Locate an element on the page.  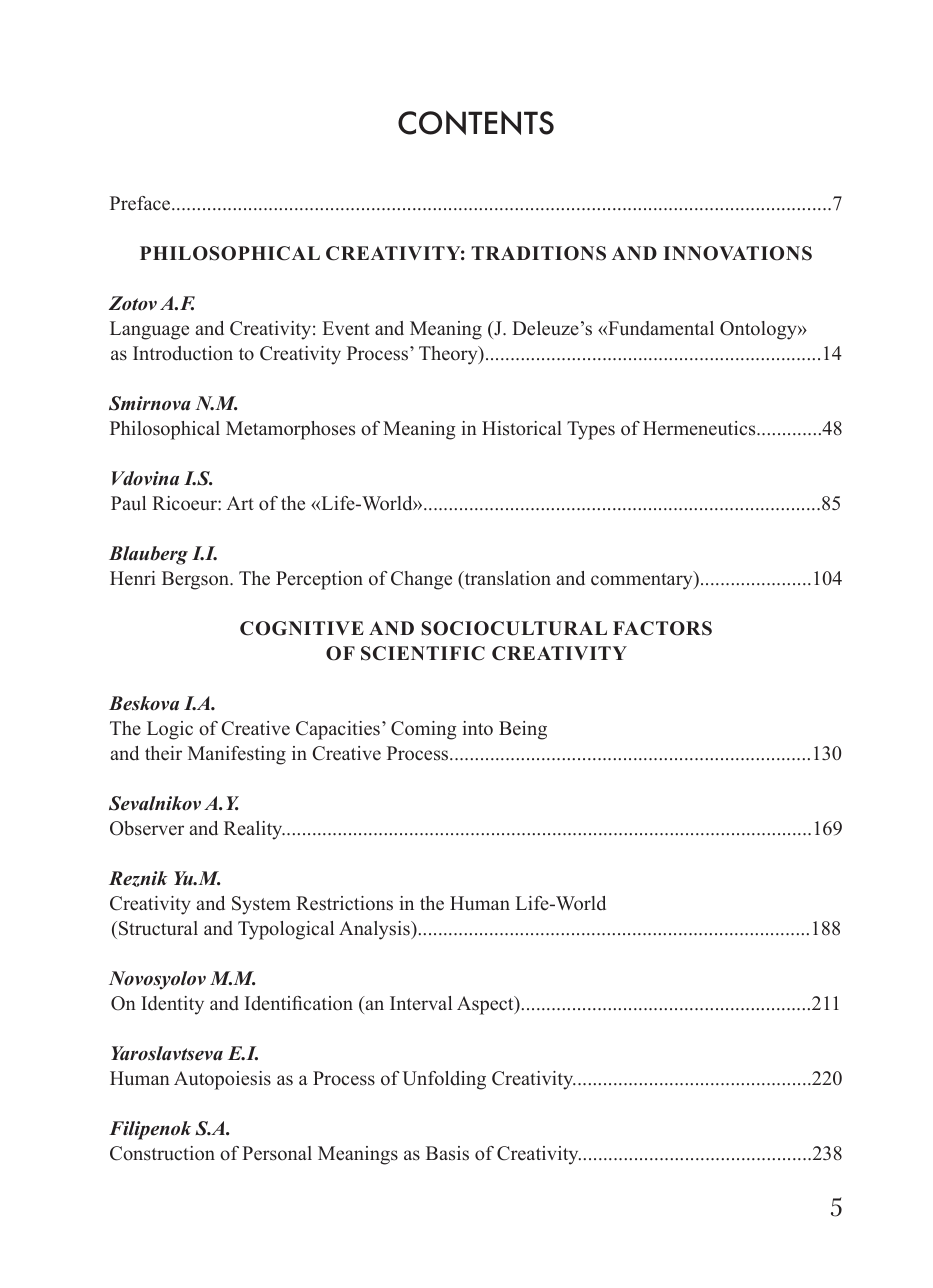
Basis is located at coordinates (447, 1153).
